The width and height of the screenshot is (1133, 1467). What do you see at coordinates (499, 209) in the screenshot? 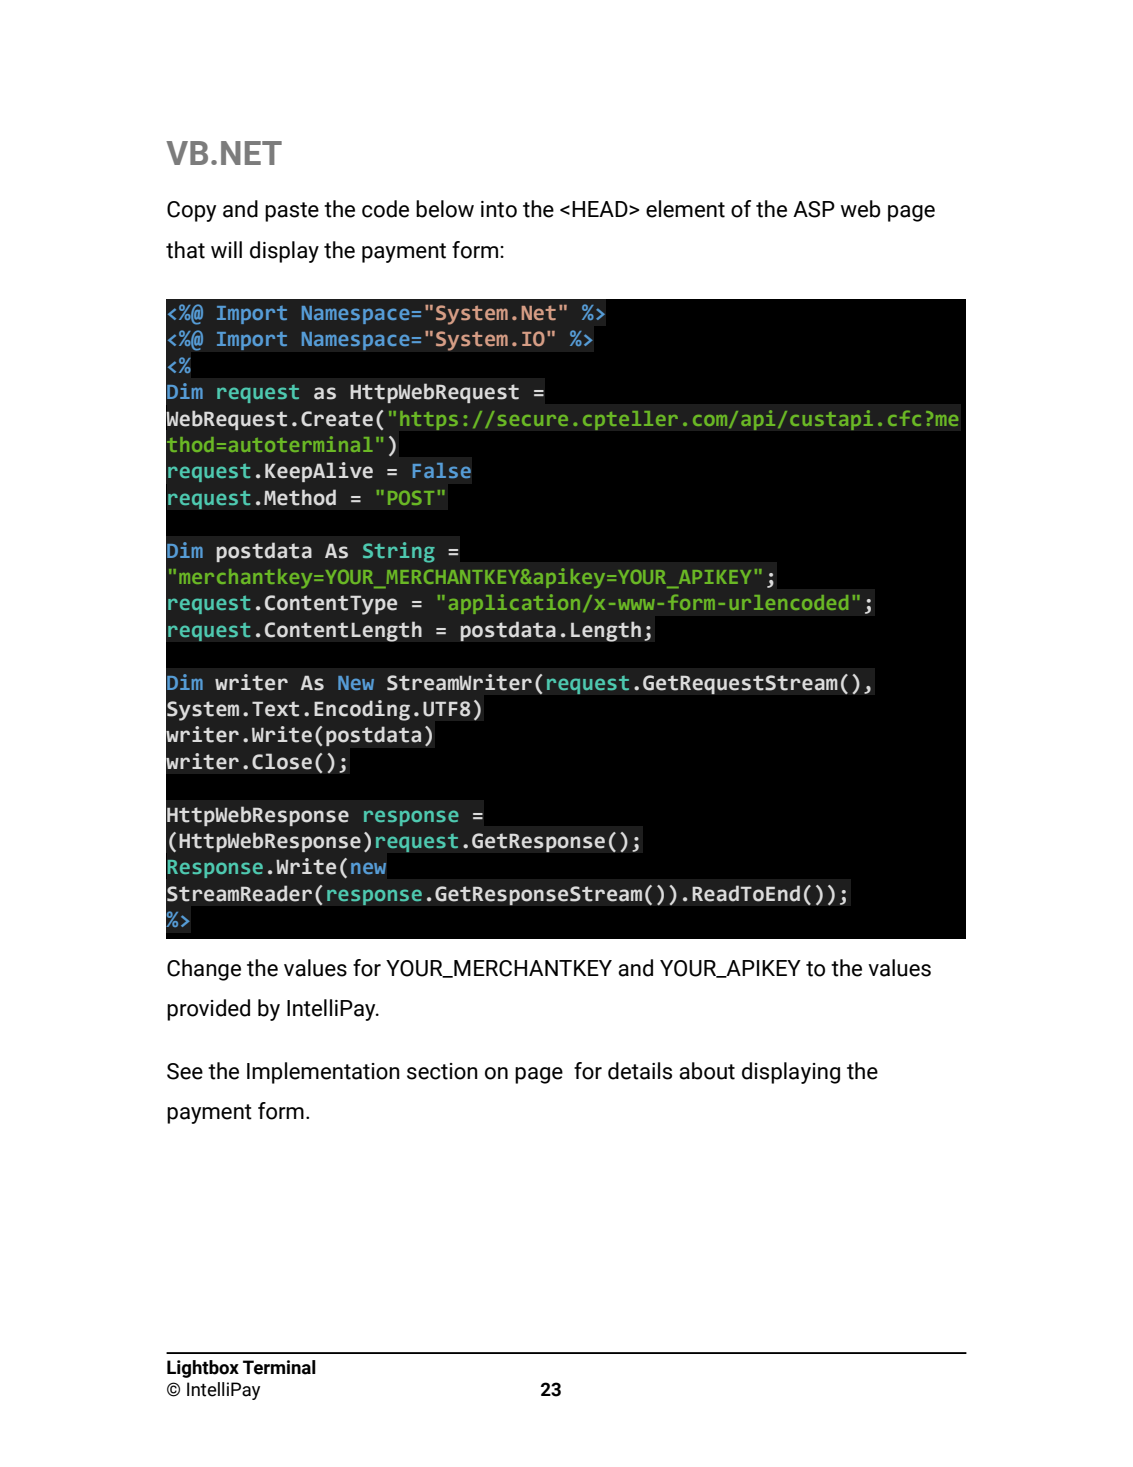
I see `into` at bounding box center [499, 209].
